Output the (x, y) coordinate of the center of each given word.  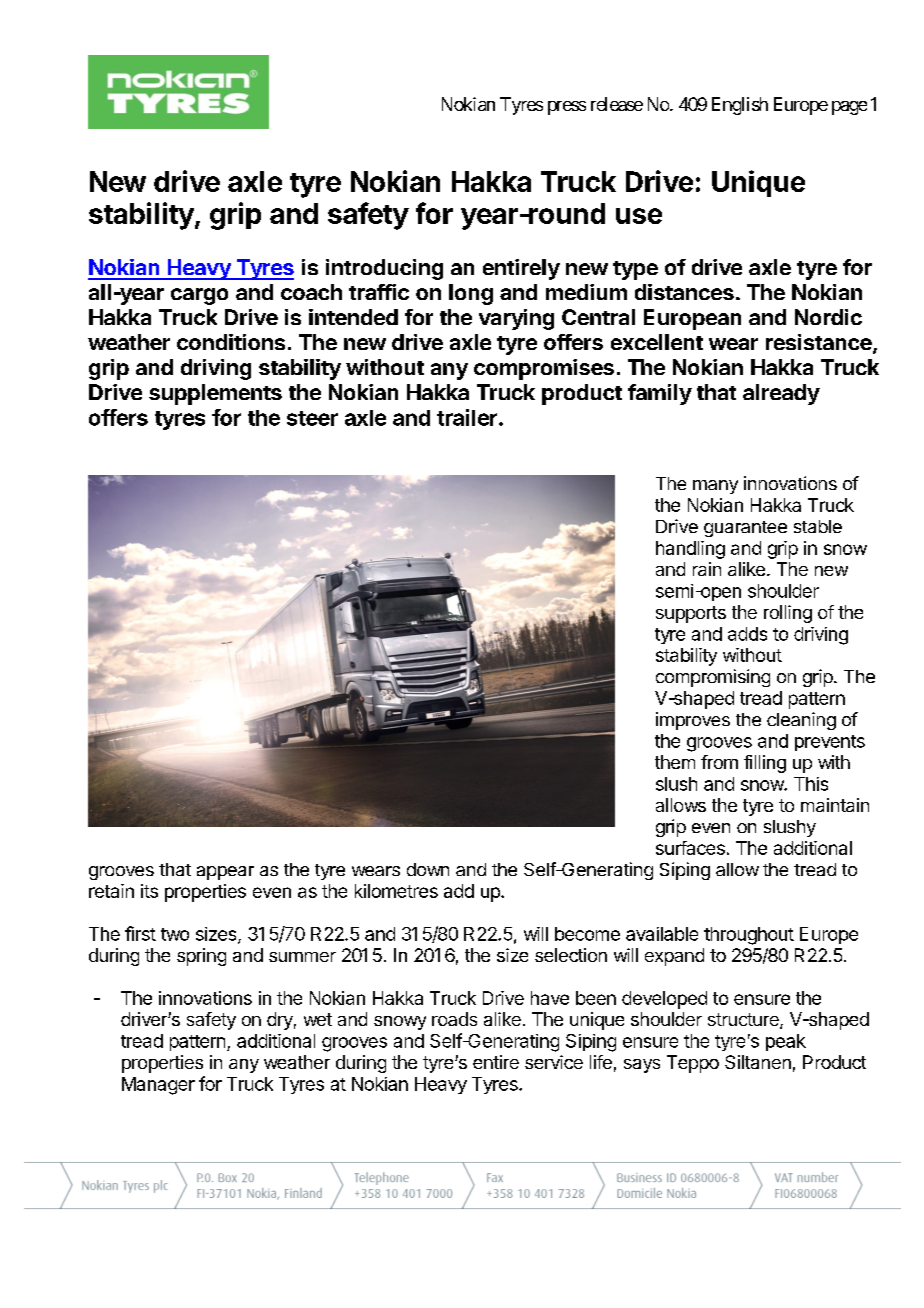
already (781, 394)
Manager (158, 1086)
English (740, 106)
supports (691, 614)
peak (786, 1042)
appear (225, 873)
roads (454, 1019)
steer (312, 418)
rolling (788, 614)
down (428, 869)
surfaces (690, 848)
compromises (544, 369)
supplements (215, 394)
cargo (199, 296)
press (567, 108)
